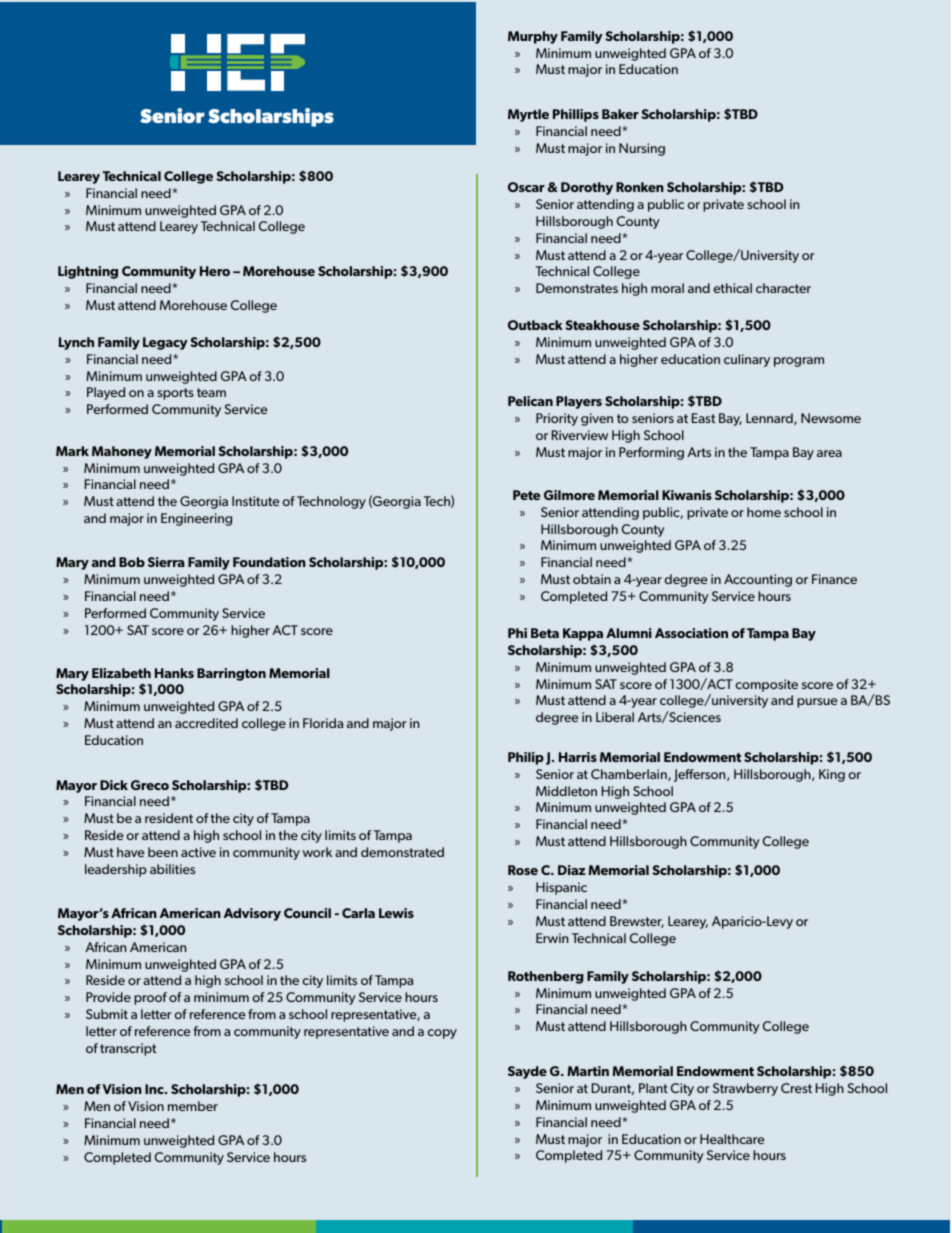 The image size is (952, 1233). I want to click on Baker, so click(620, 114).
